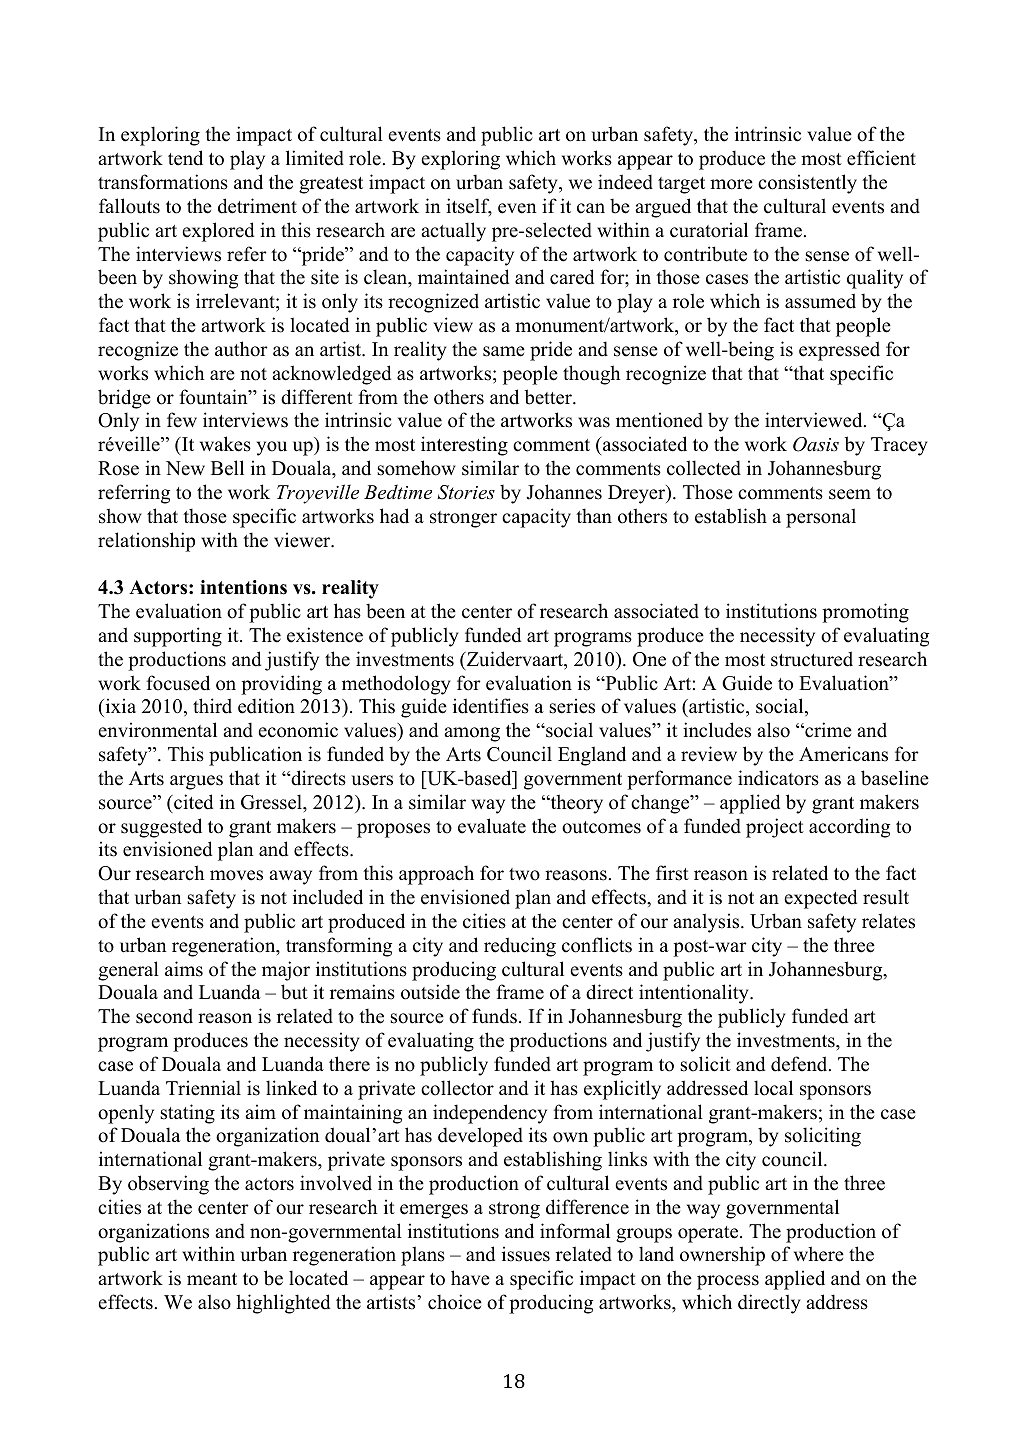  Describe the element at coordinates (800, 1064) in the screenshot. I see `defend` at that location.
